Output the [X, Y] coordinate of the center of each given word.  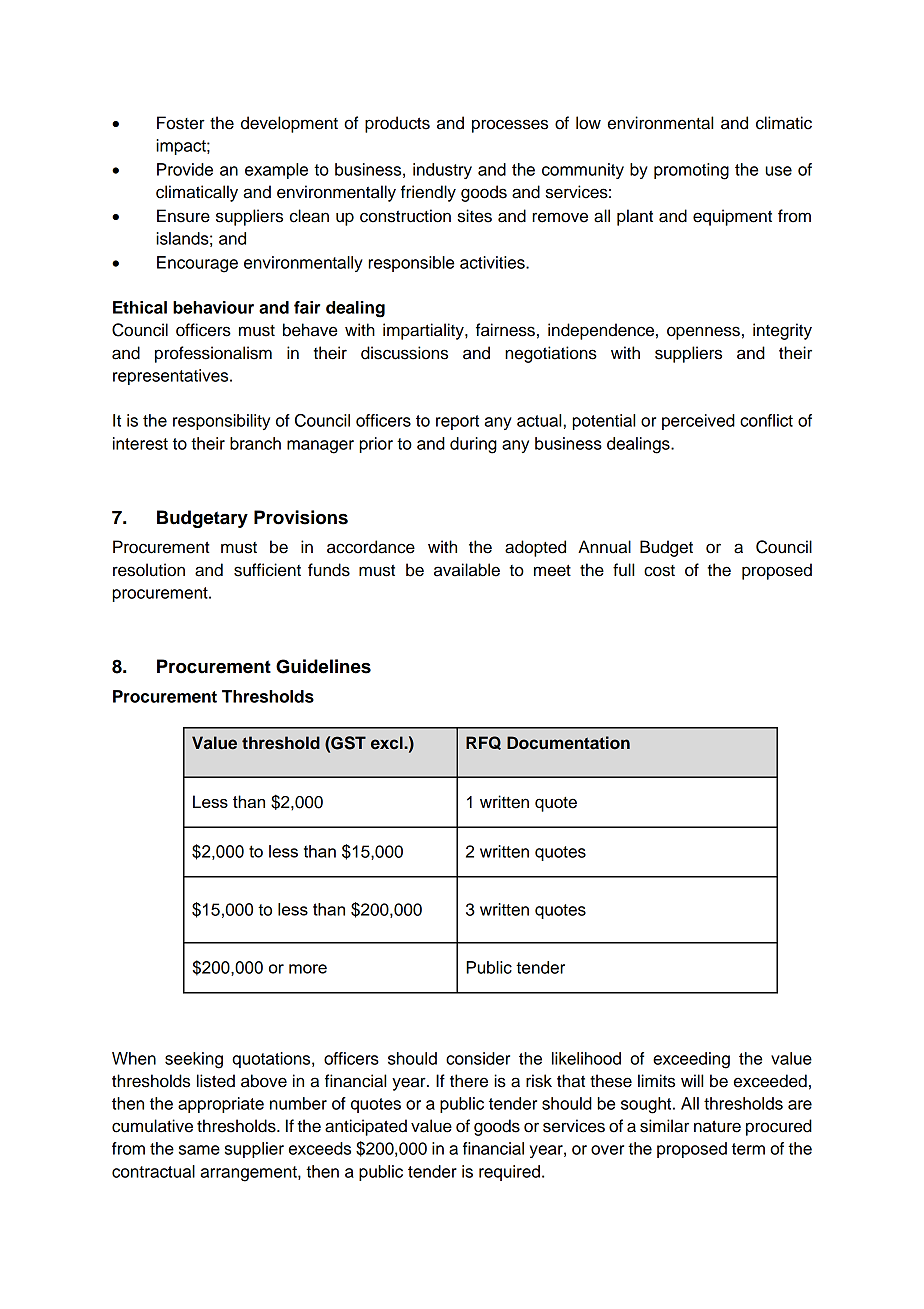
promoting [691, 171]
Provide [185, 169]
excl [388, 743]
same [199, 1150]
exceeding [691, 1060]
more [308, 969]
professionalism [213, 354]
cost [659, 571]
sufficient [267, 570]
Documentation [568, 743]
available [467, 570]
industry [442, 171]
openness [703, 333]
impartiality [424, 331]
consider [478, 1058]
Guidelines [323, 666]
